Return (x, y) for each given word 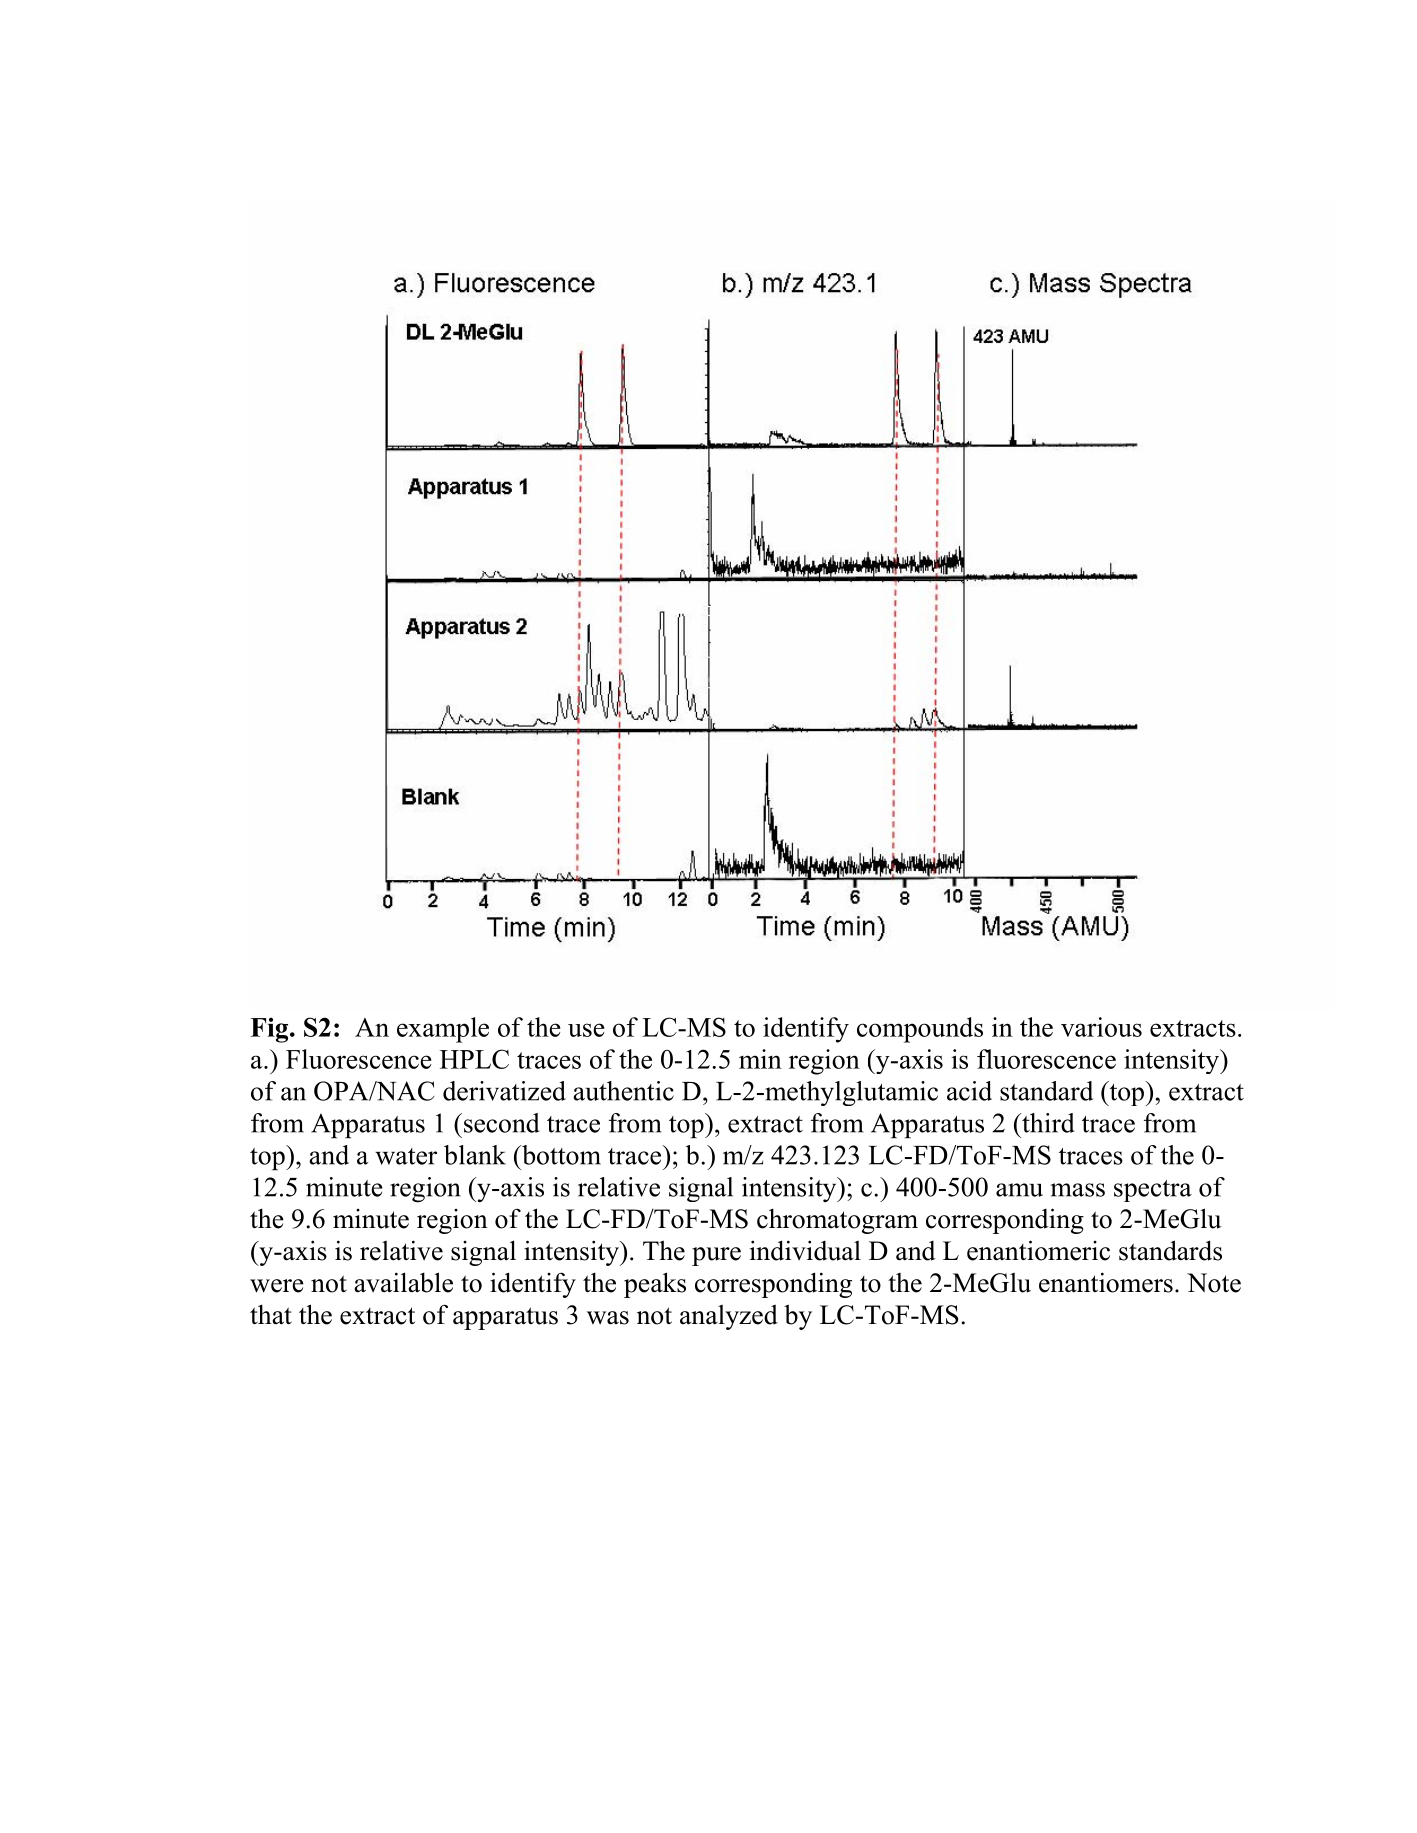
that (271, 1314)
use (586, 1030)
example (443, 1030)
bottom (560, 1155)
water (406, 1156)
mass (1078, 1190)
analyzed (729, 1317)
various (1101, 1027)
